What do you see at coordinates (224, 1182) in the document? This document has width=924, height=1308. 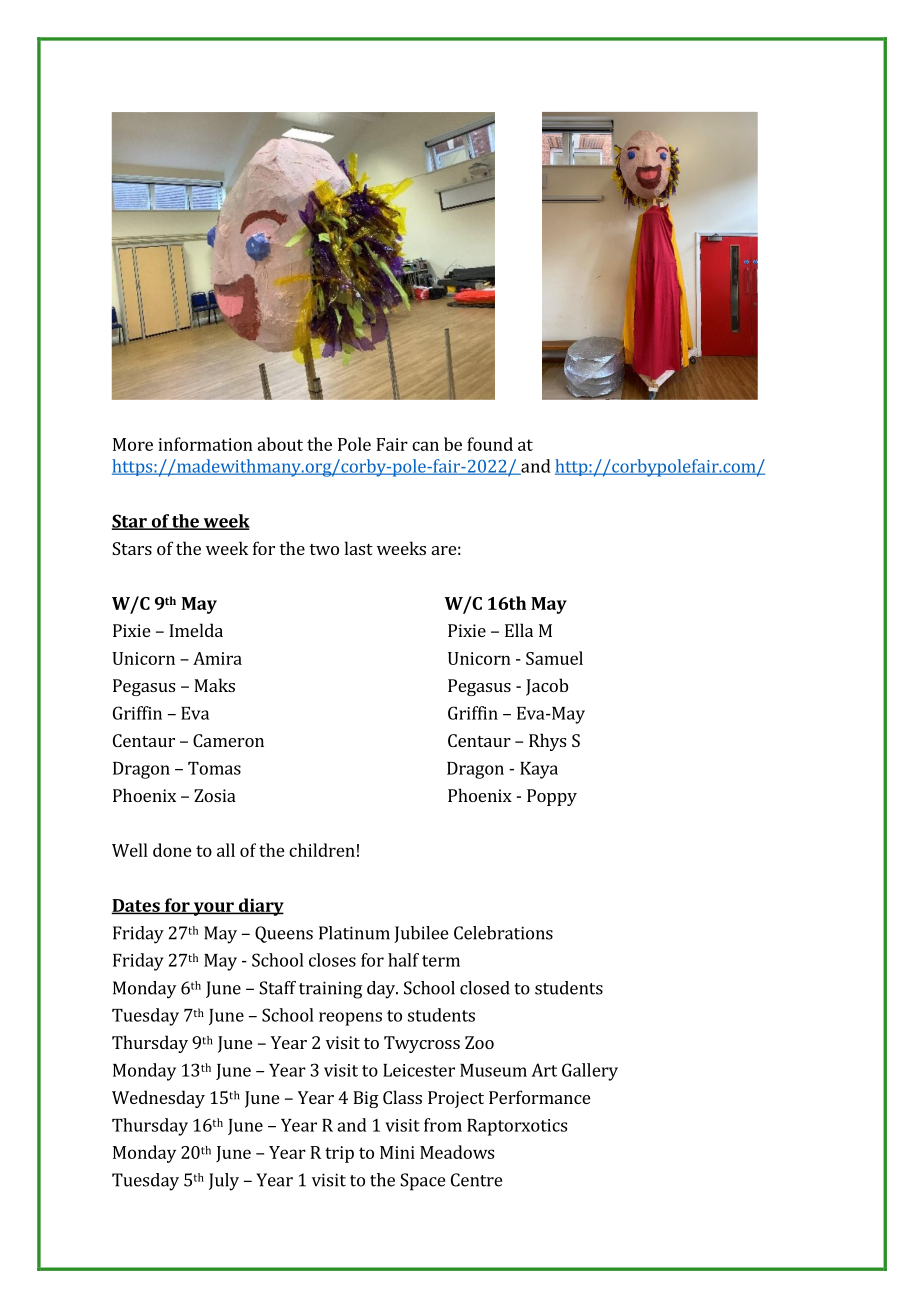 I see `July` at bounding box center [224, 1182].
